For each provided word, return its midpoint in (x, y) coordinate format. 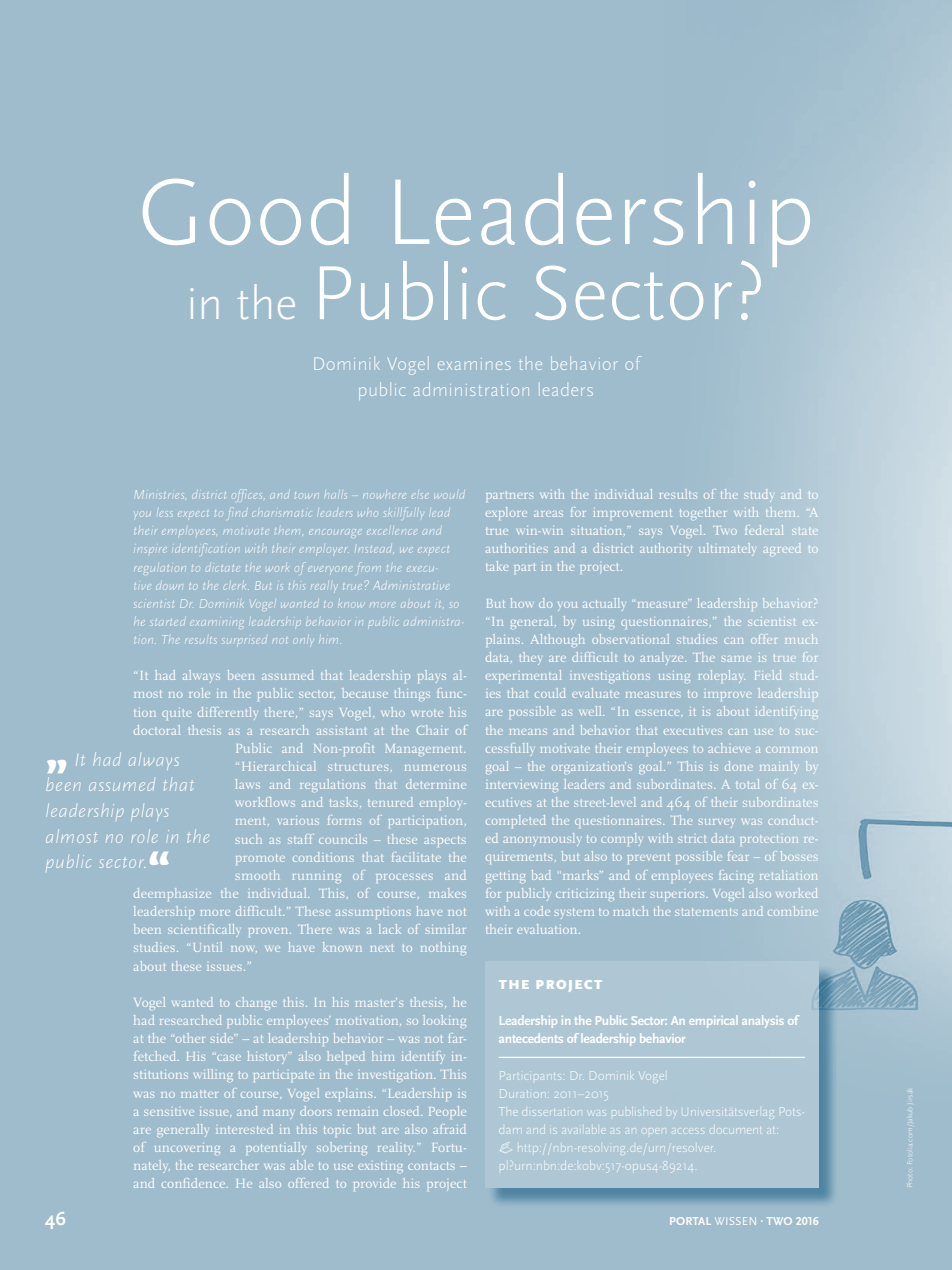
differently (227, 713)
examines (474, 364)
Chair (432, 730)
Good (245, 209)
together (703, 513)
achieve (729, 748)
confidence (195, 1183)
